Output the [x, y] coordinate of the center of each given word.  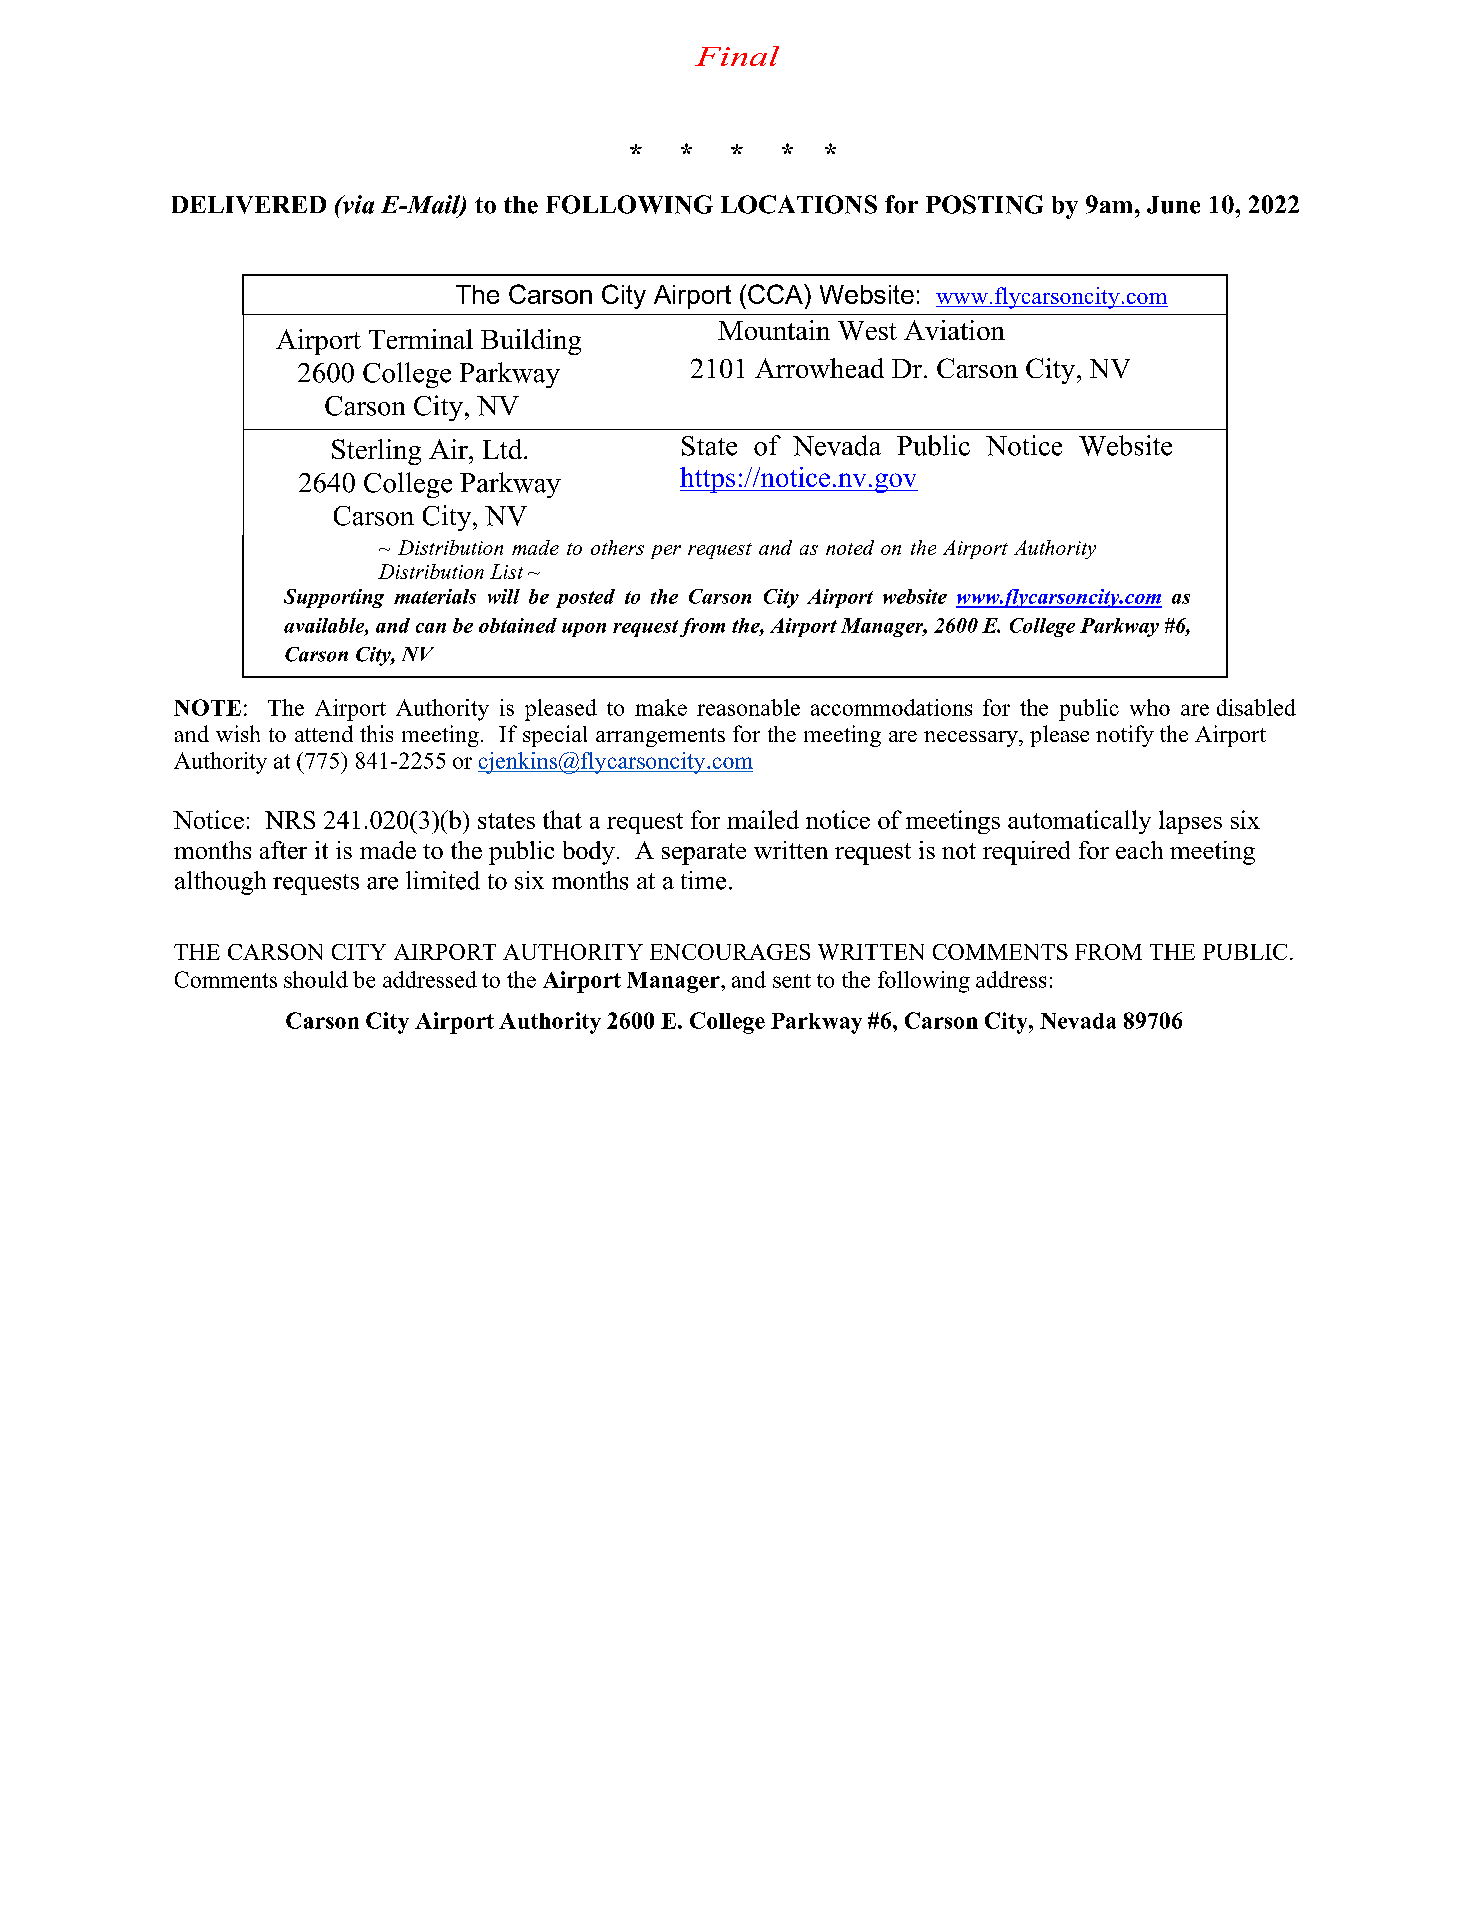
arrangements [660, 737]
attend [324, 733]
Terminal [421, 339]
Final [737, 56]
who [1150, 707]
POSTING [984, 204]
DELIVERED [249, 205]
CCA [776, 294]
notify [1125, 736]
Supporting [334, 598]
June [1173, 205]
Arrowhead [819, 368]
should [316, 979]
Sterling [376, 452]
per [666, 552]
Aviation [954, 330]
